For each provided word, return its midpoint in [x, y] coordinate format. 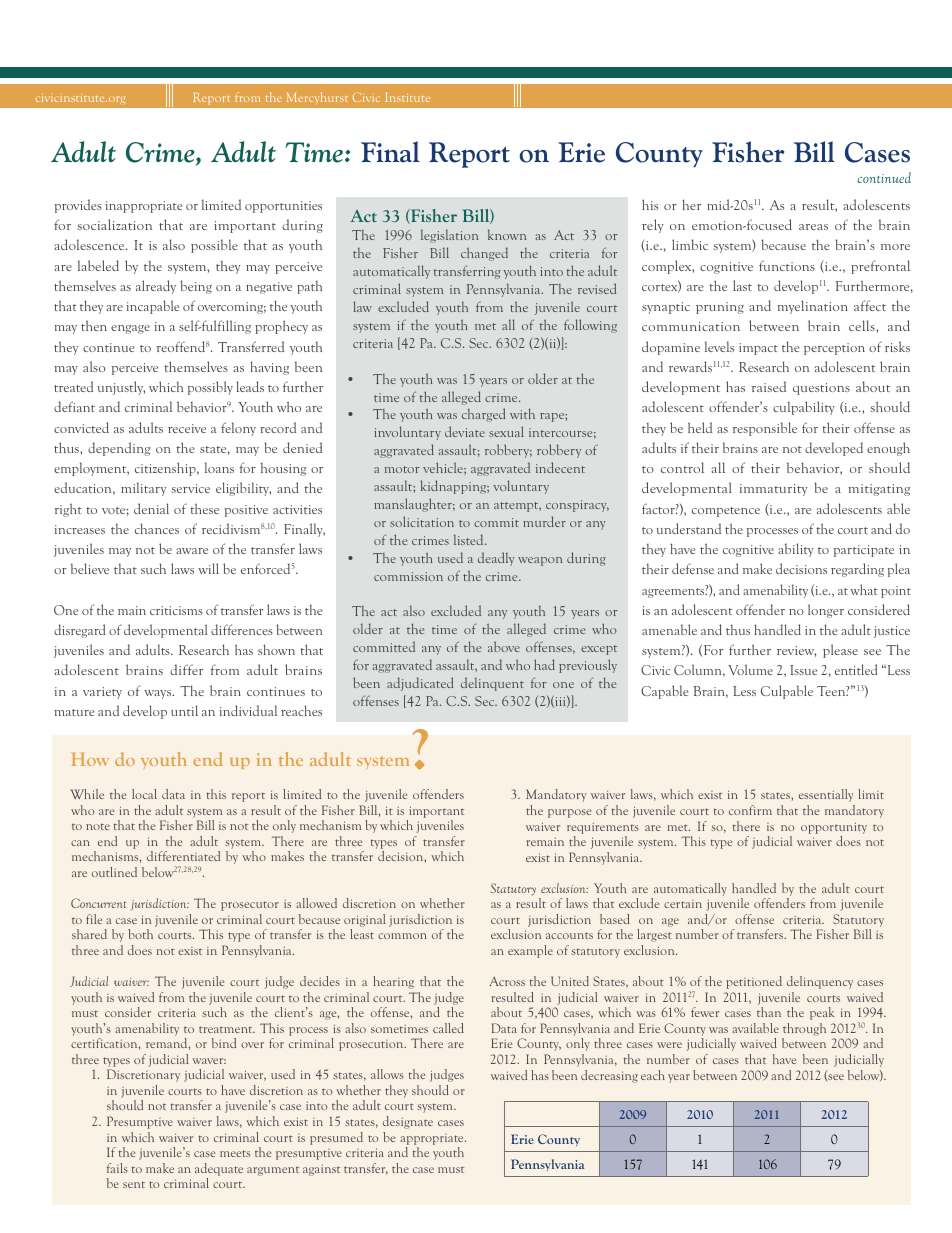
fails [117, 1168]
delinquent [492, 684]
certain [683, 904]
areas [813, 227]
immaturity [773, 490]
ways [158, 694]
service [190, 488]
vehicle [444, 467]
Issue [803, 670]
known [507, 234]
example [530, 951]
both [140, 934]
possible [214, 246]
